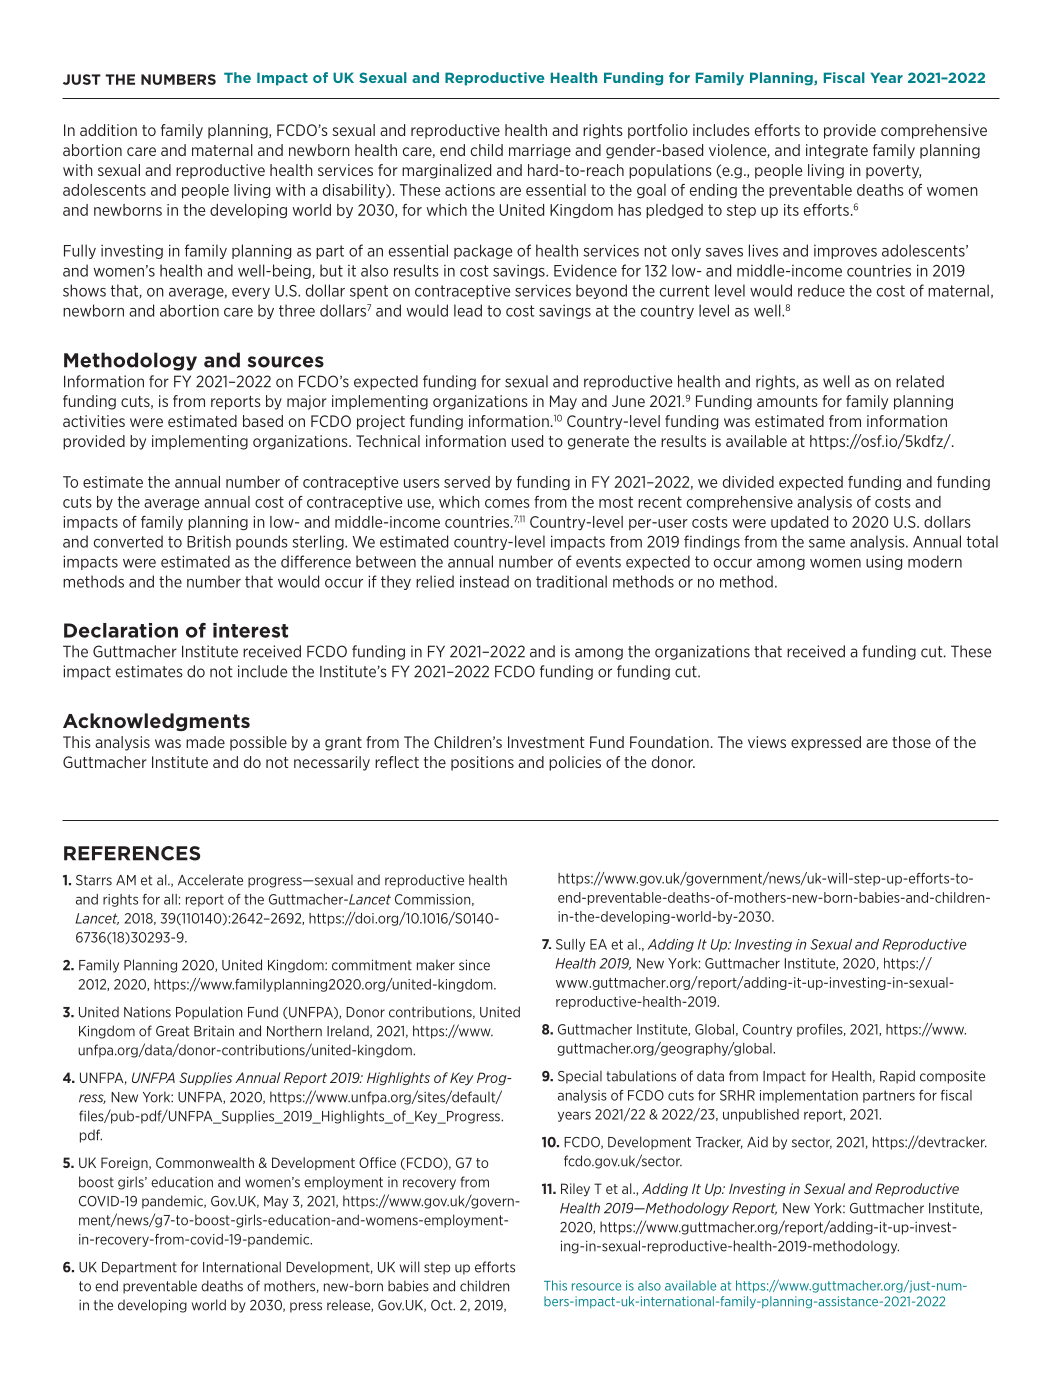  I want to click on marriage, so click(540, 151).
